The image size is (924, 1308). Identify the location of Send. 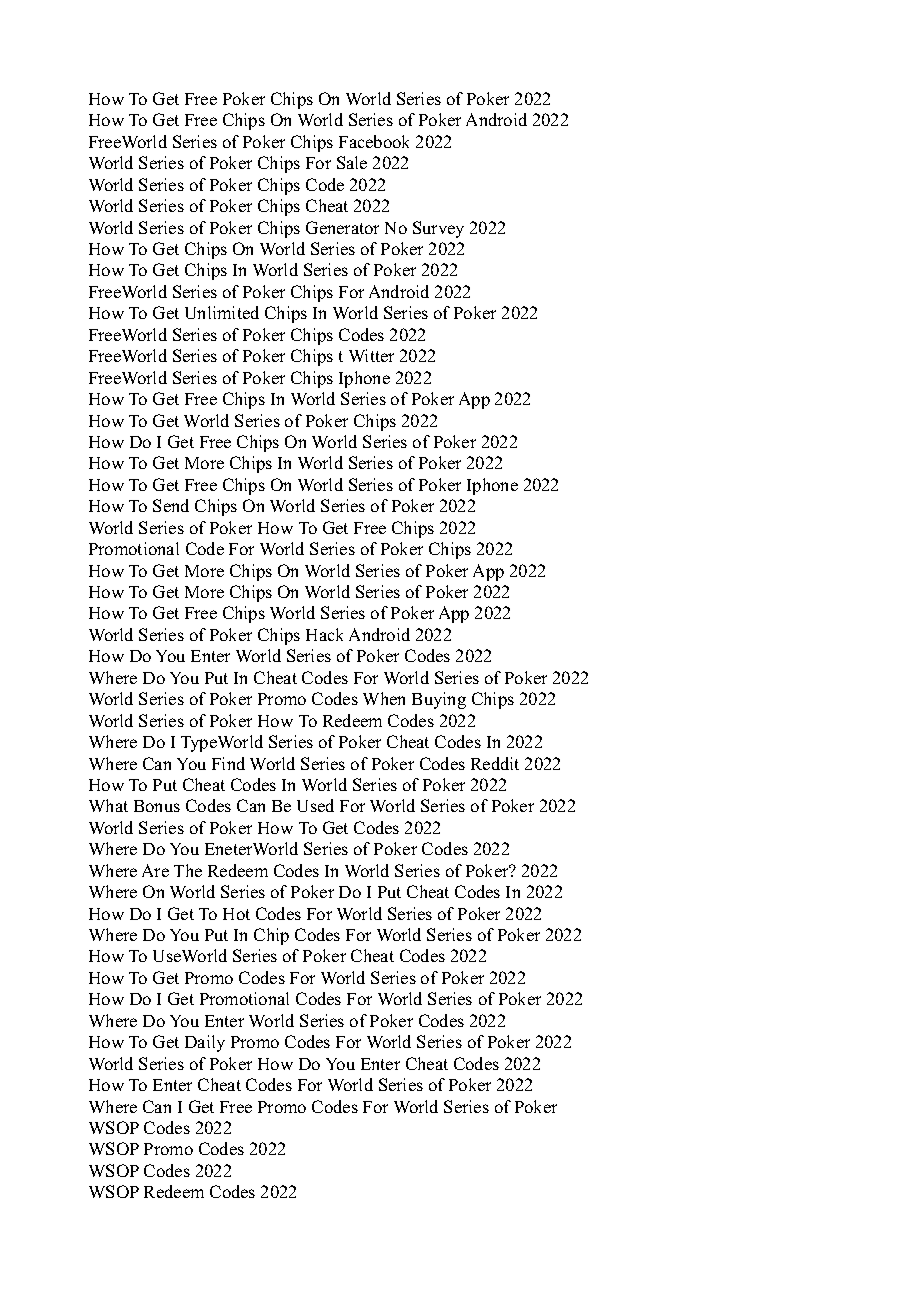
(171, 505).
